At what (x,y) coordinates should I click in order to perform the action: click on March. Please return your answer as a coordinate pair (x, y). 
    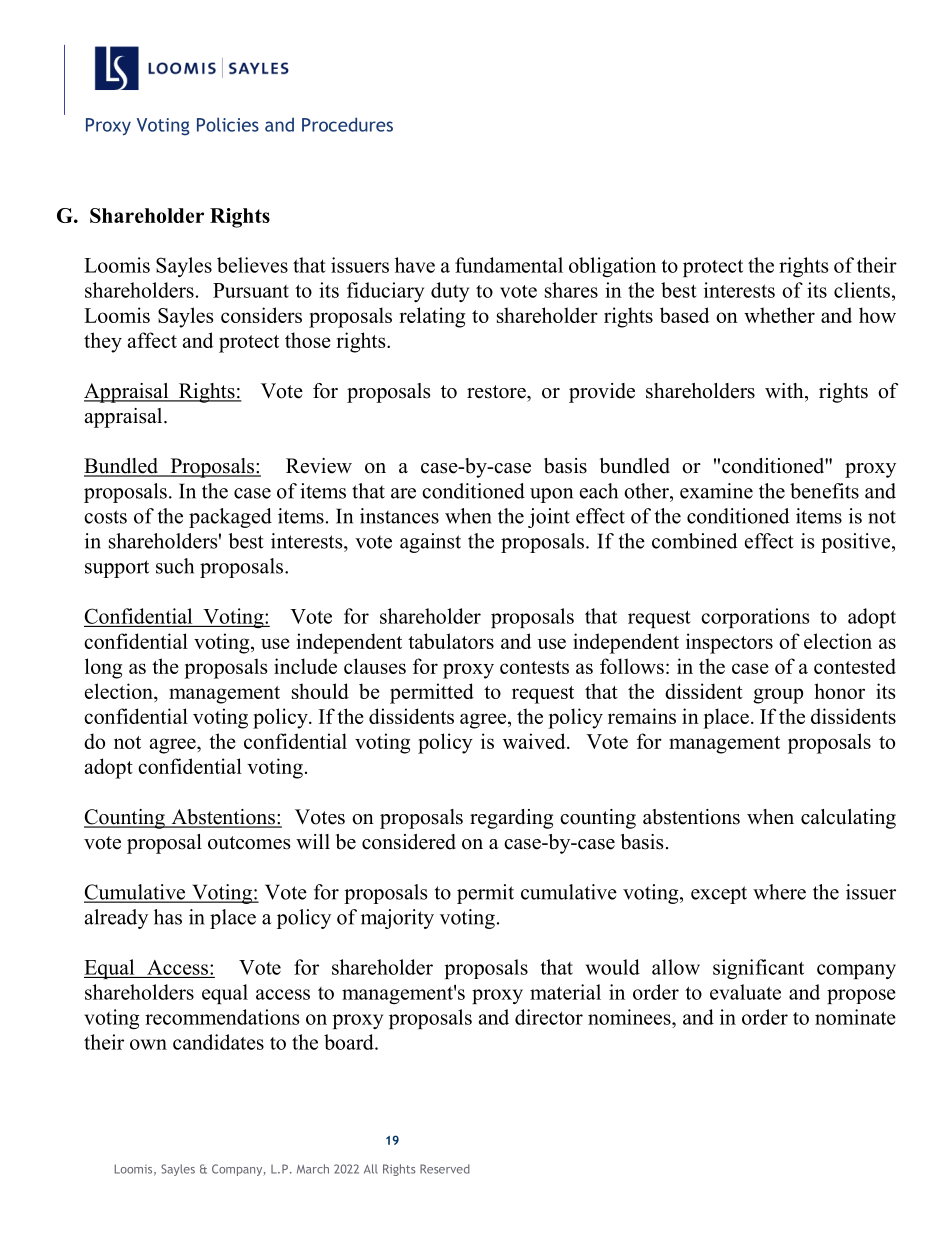
    Looking at the image, I should click on (313, 1169).
